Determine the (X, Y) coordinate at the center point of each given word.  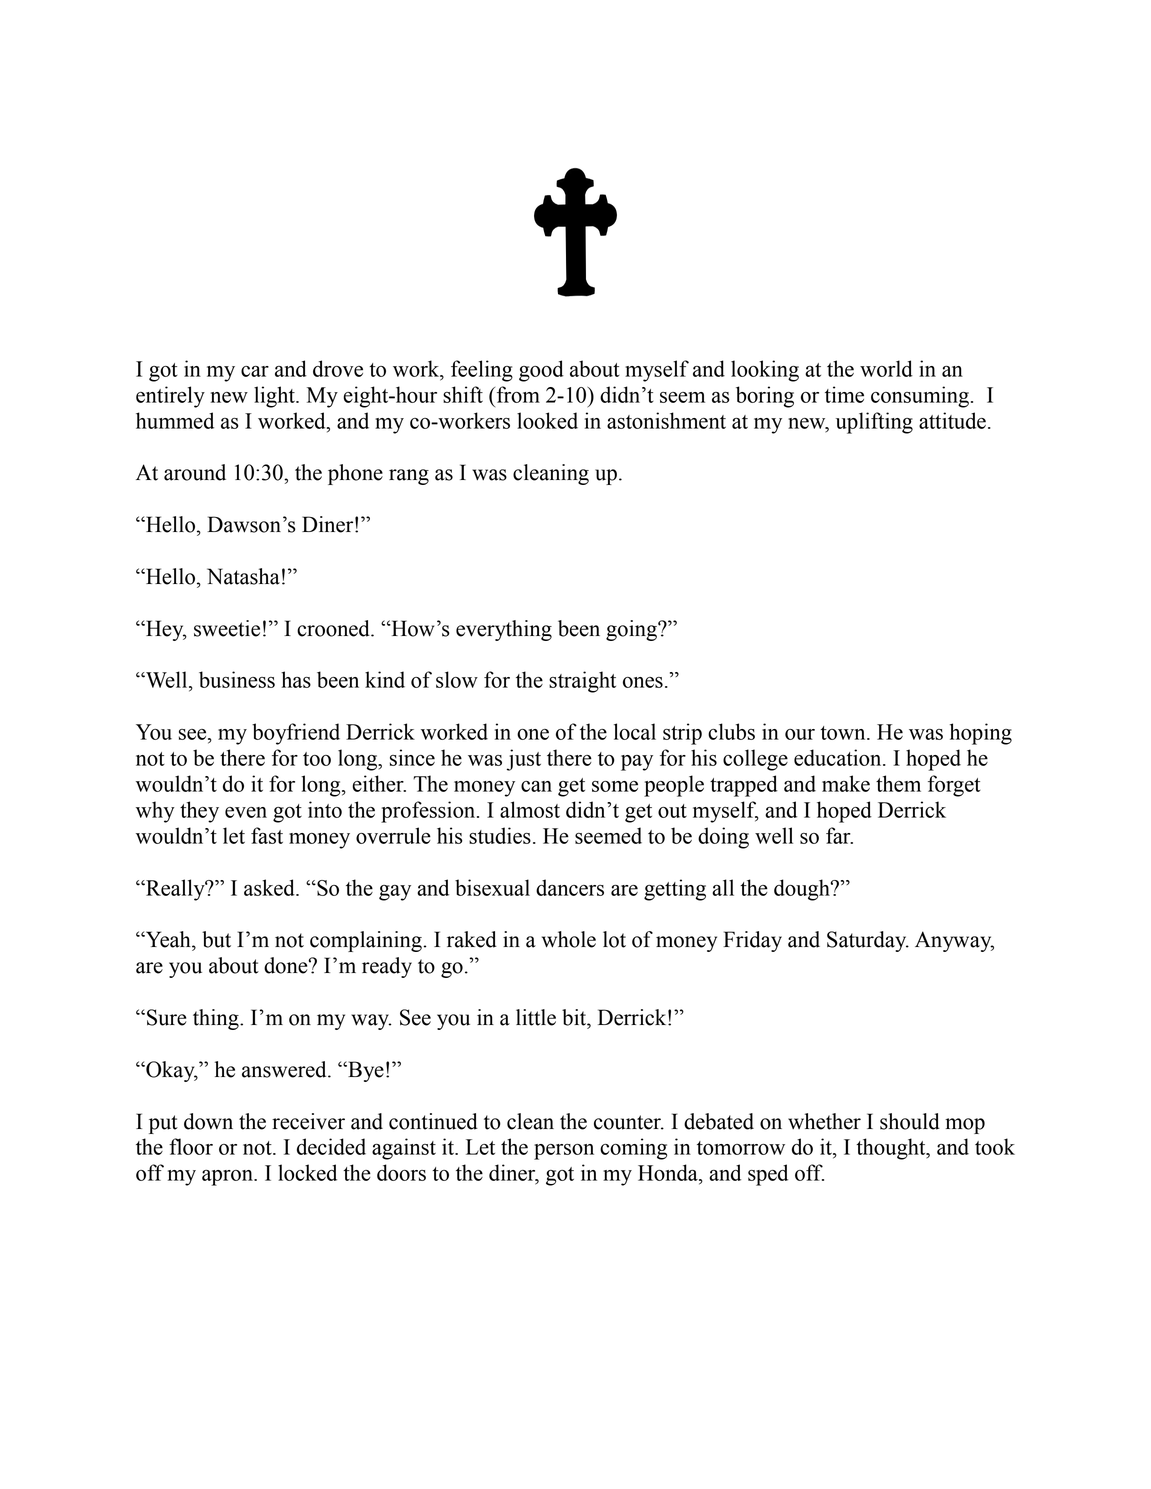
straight (582, 682)
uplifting (874, 423)
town (844, 733)
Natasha (243, 576)
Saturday (868, 941)
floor (191, 1146)
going (632, 630)
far (839, 835)
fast (267, 835)
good (541, 371)
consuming (920, 397)
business (237, 679)
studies (500, 835)
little (536, 1017)
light (275, 397)
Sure (166, 1017)
